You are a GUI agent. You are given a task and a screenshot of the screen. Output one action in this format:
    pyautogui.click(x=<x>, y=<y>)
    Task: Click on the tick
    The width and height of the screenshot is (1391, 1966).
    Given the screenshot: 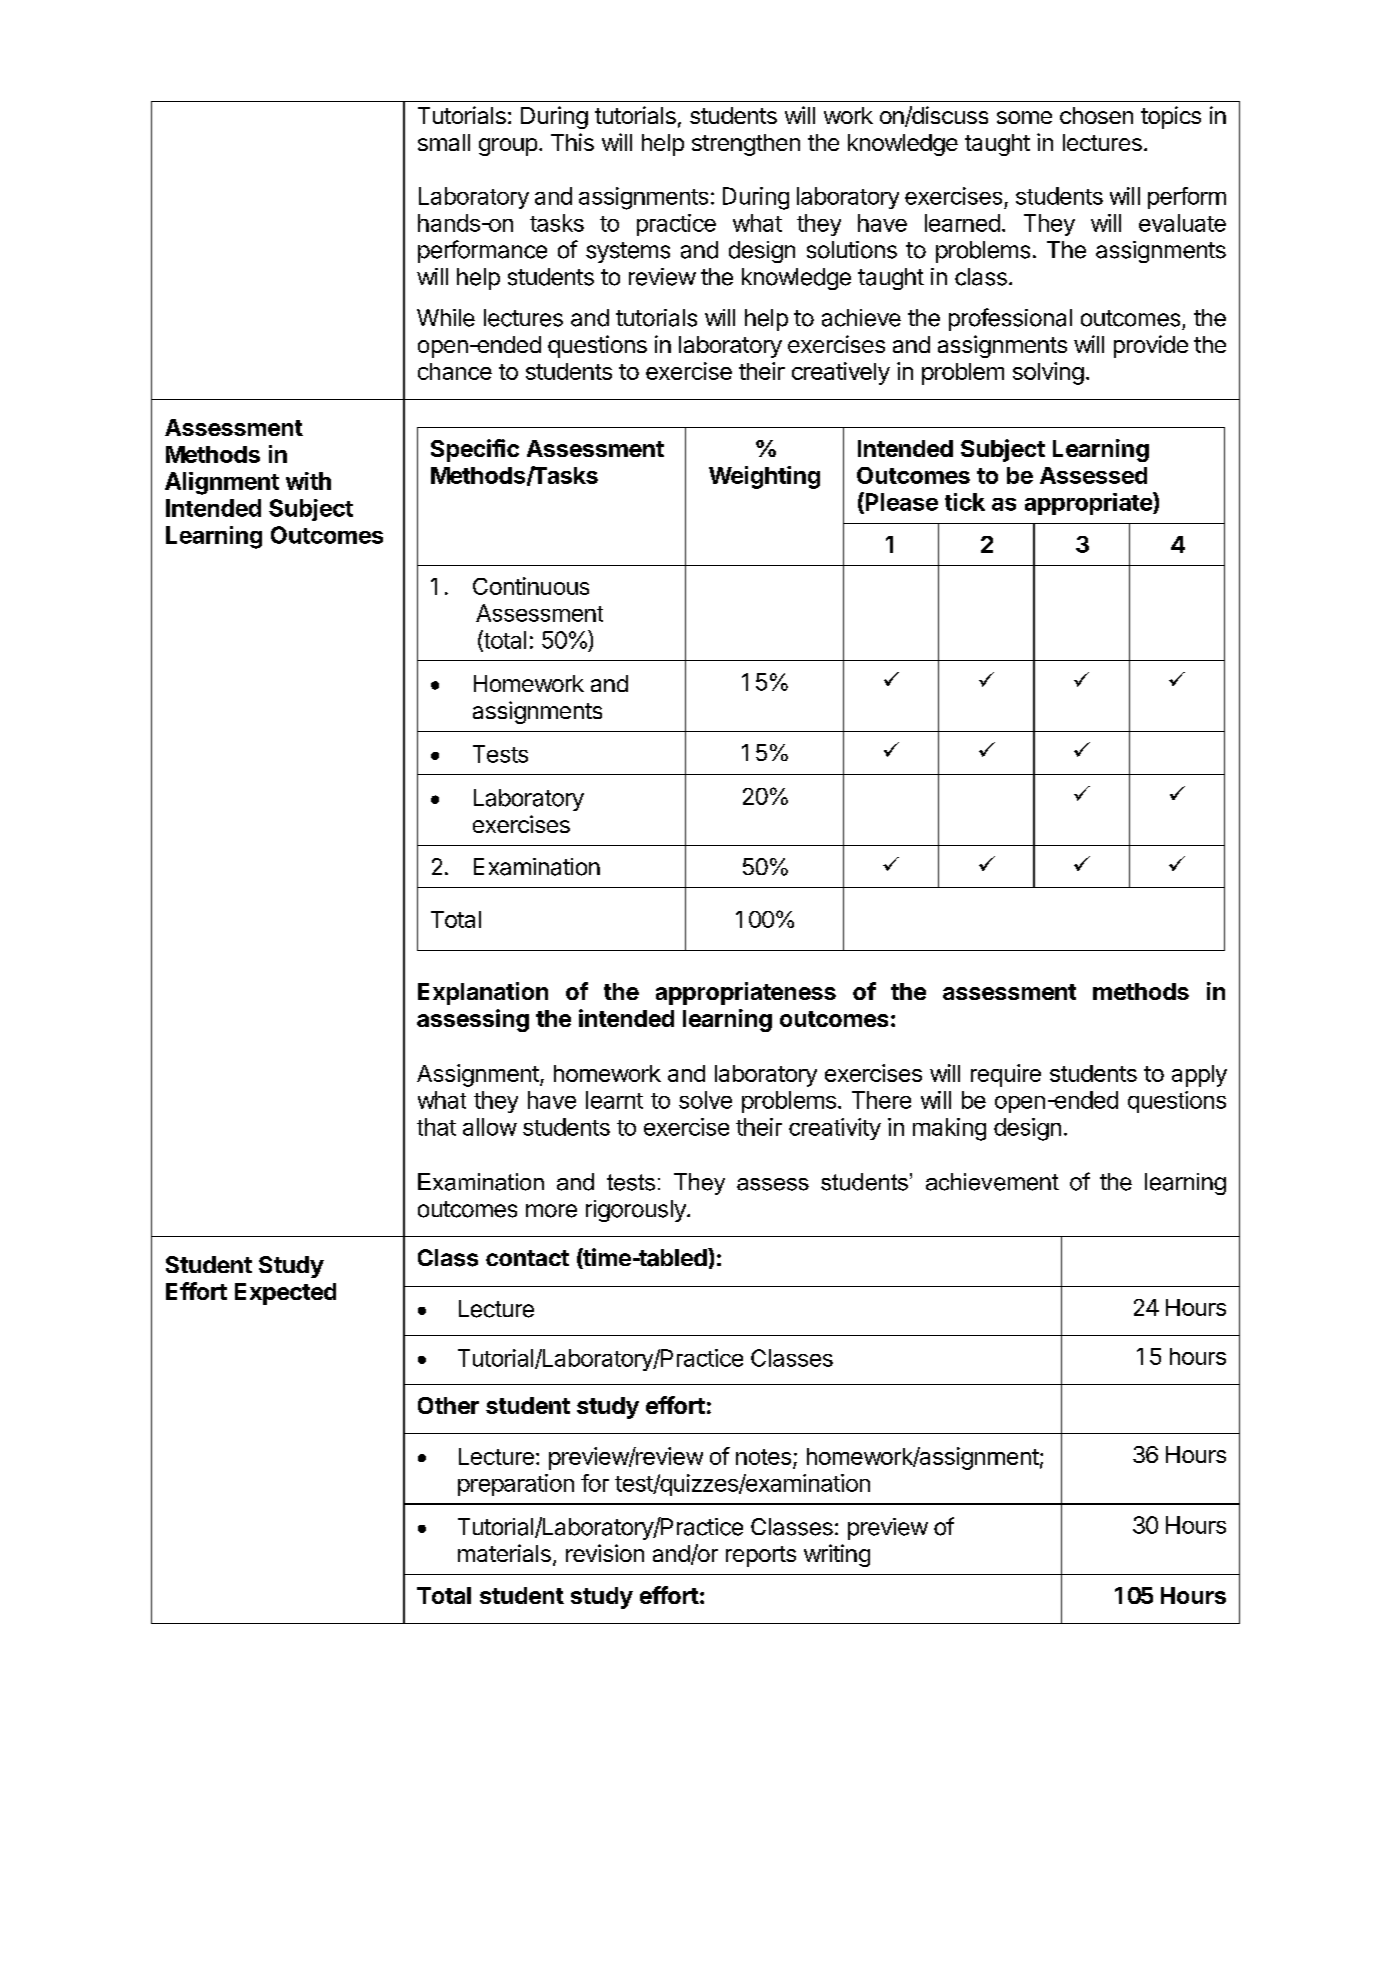 What is the action you would take?
    pyautogui.click(x=965, y=502)
